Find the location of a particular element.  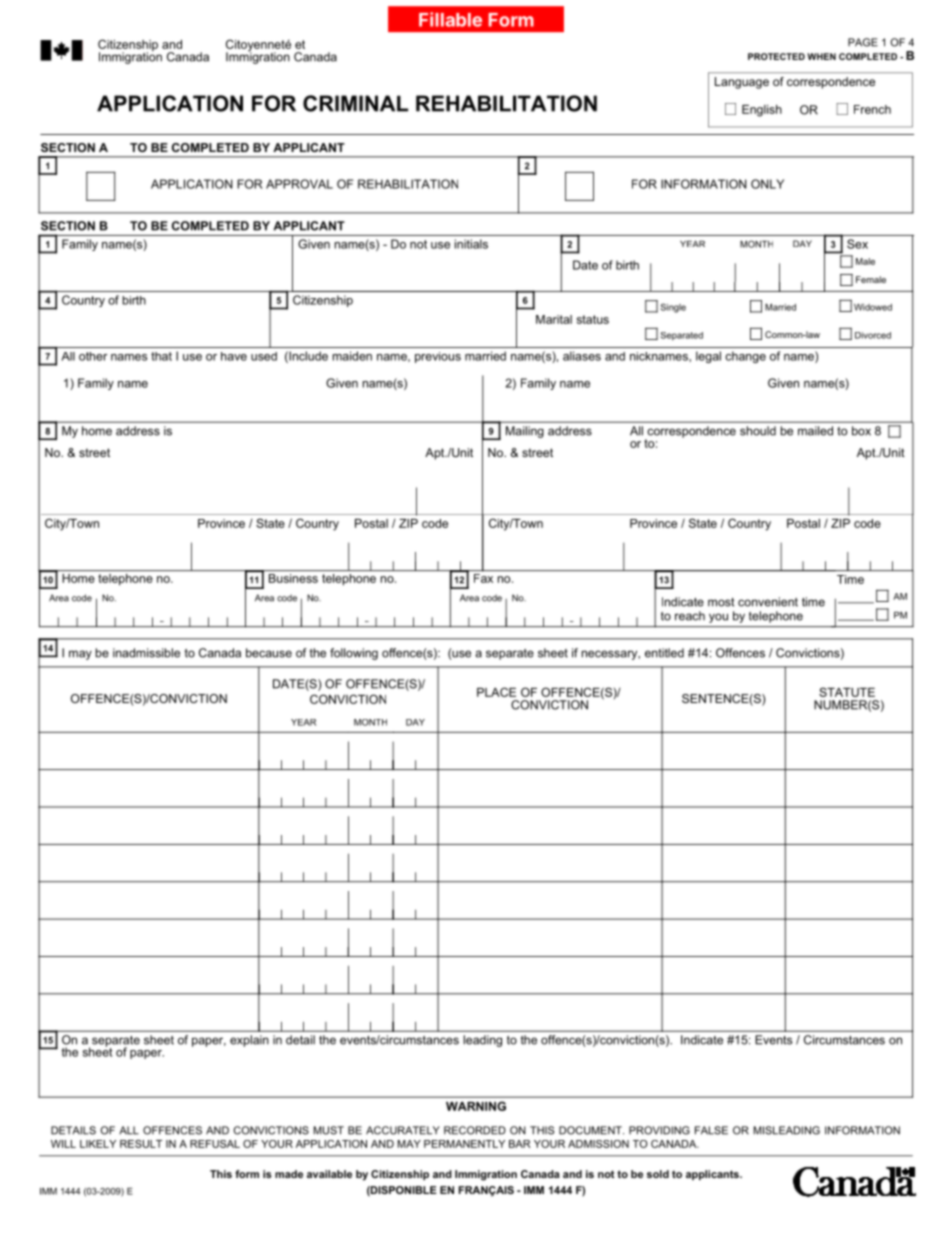

CRIMINAL is located at coordinates (355, 103).
